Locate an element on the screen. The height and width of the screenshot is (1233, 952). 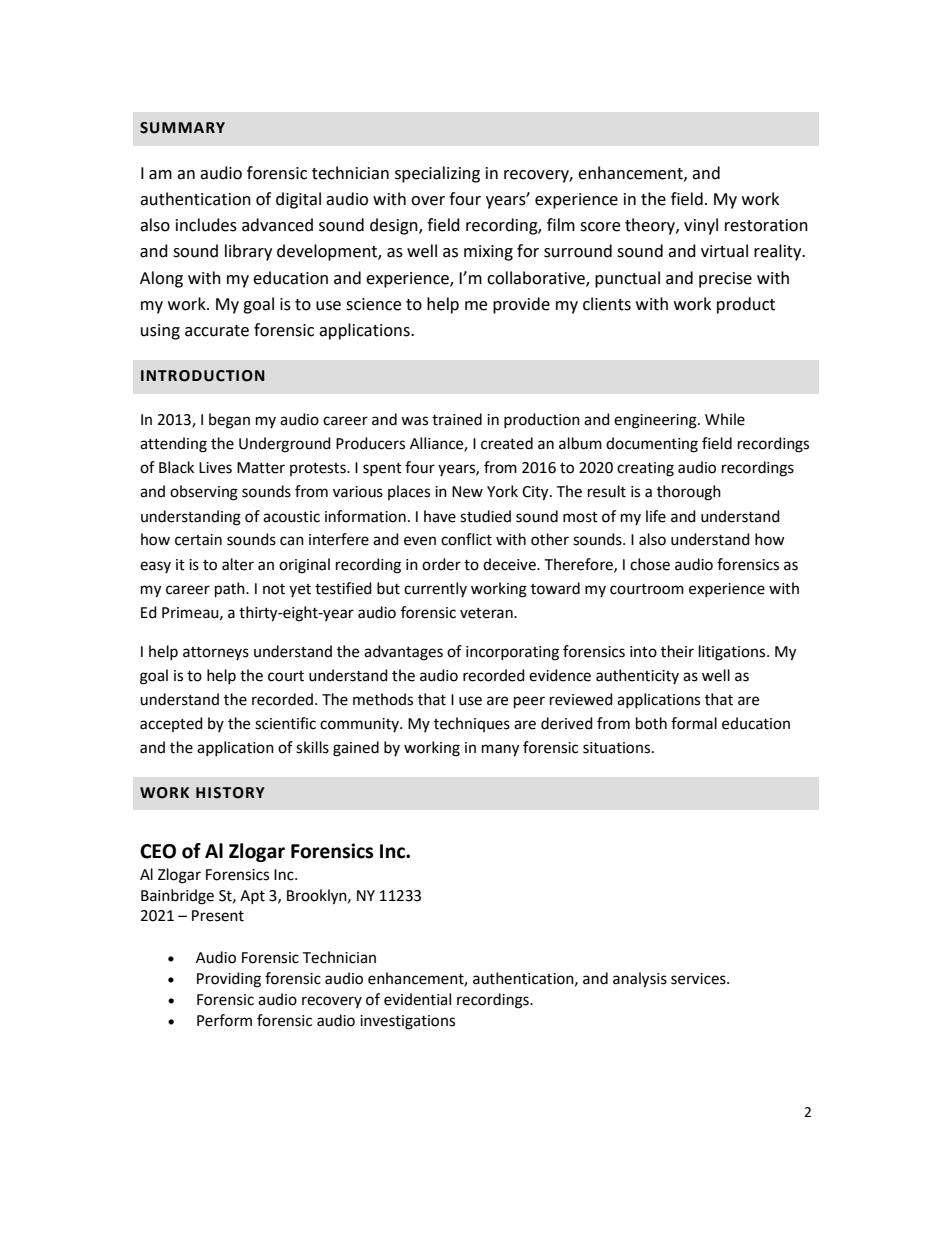
chose is located at coordinates (650, 564).
